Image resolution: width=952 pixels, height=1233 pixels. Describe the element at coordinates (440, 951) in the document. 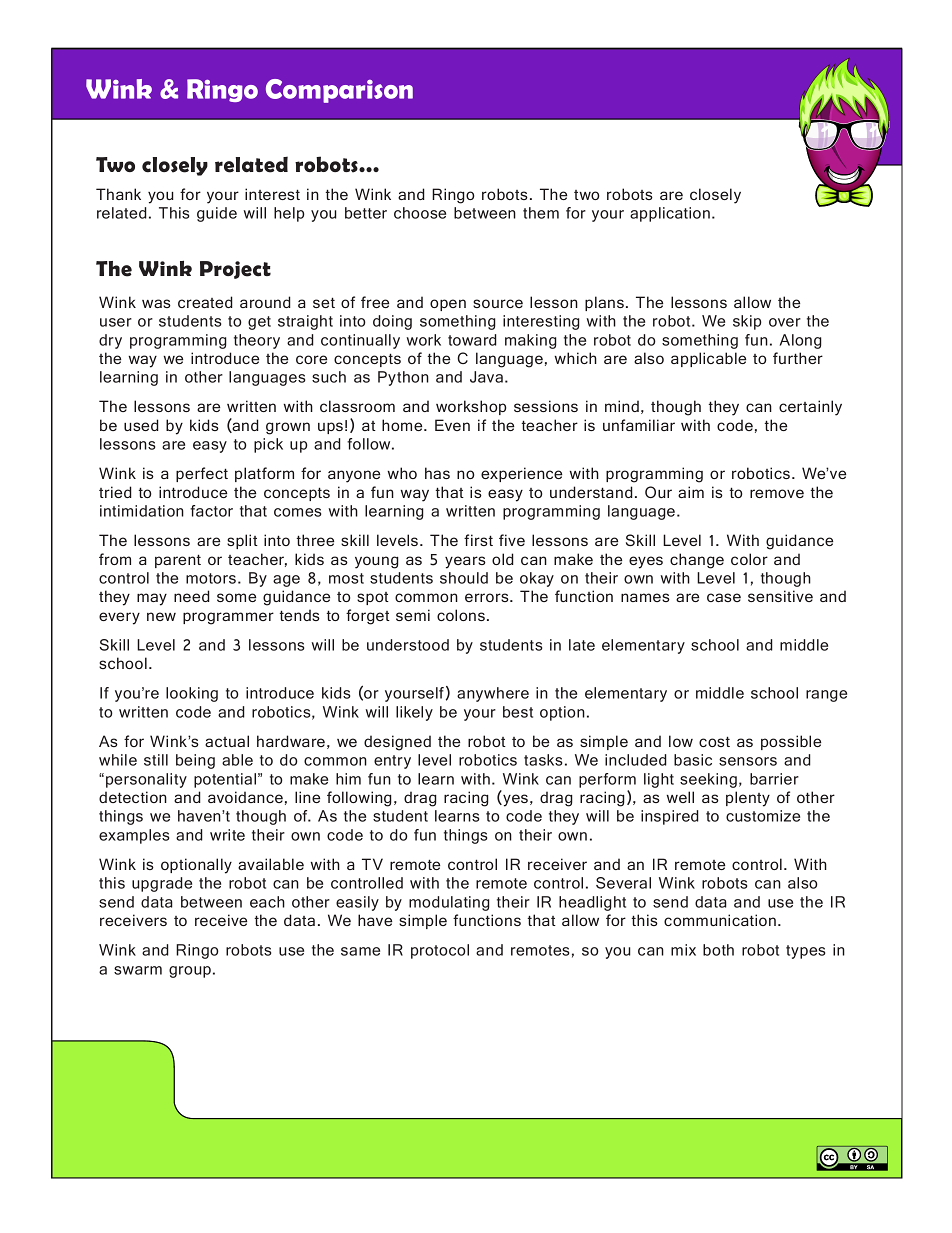

I see `protocol` at that location.
